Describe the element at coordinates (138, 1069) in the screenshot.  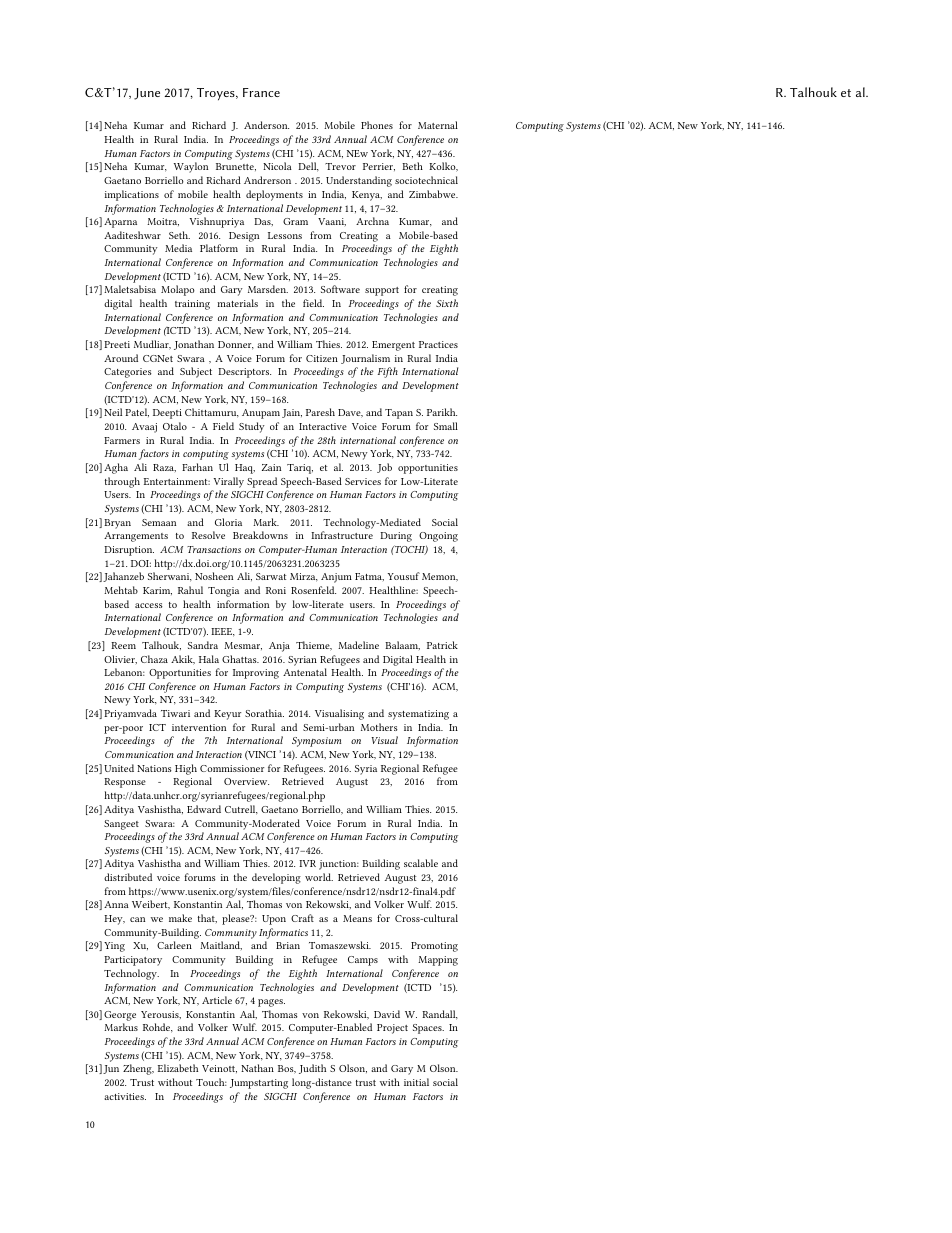
I see `Zheng` at that location.
